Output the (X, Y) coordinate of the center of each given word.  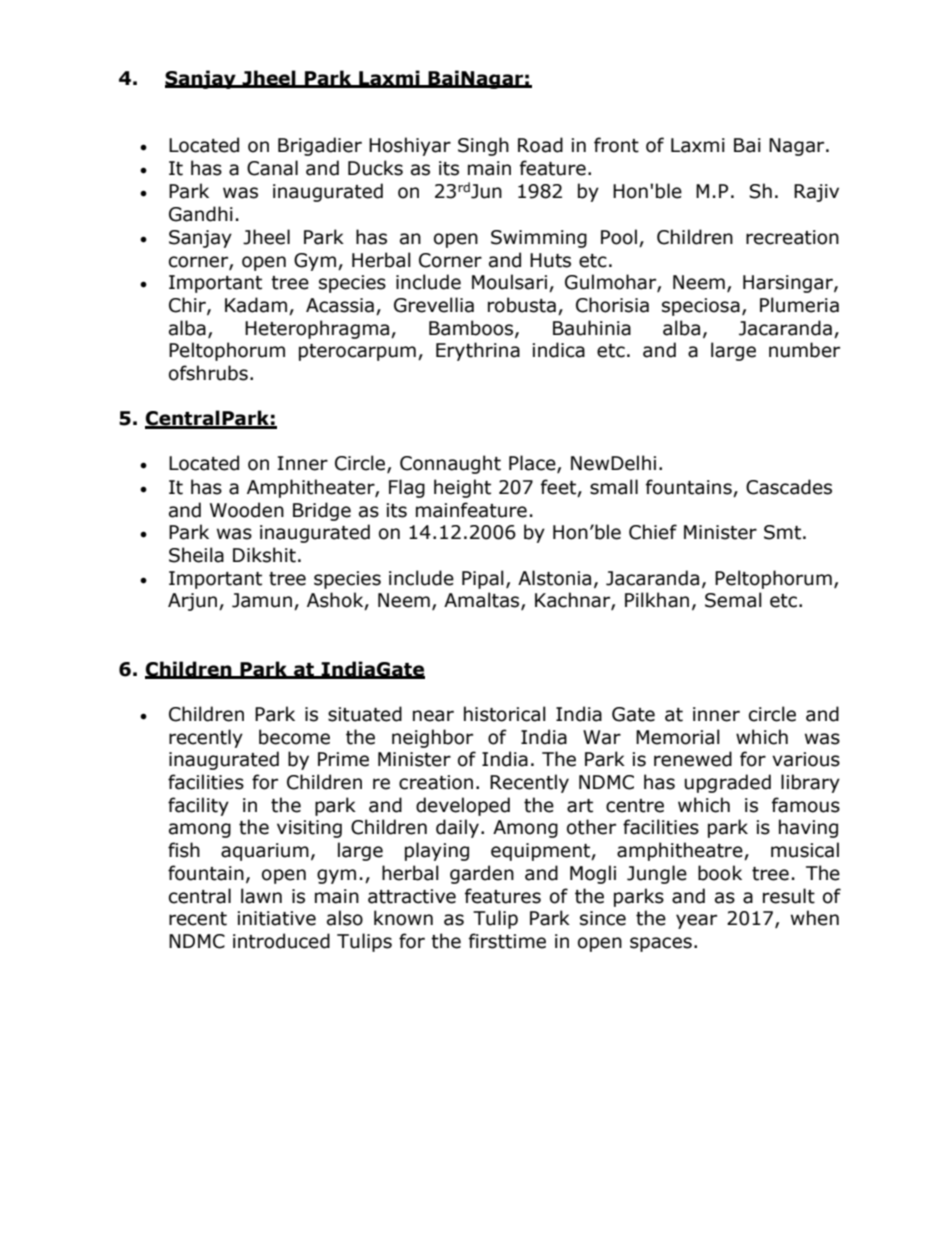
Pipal (483, 579)
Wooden (247, 510)
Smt (782, 532)
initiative (276, 918)
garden (482, 874)
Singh (483, 146)
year (696, 921)
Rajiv (816, 193)
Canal (272, 168)
